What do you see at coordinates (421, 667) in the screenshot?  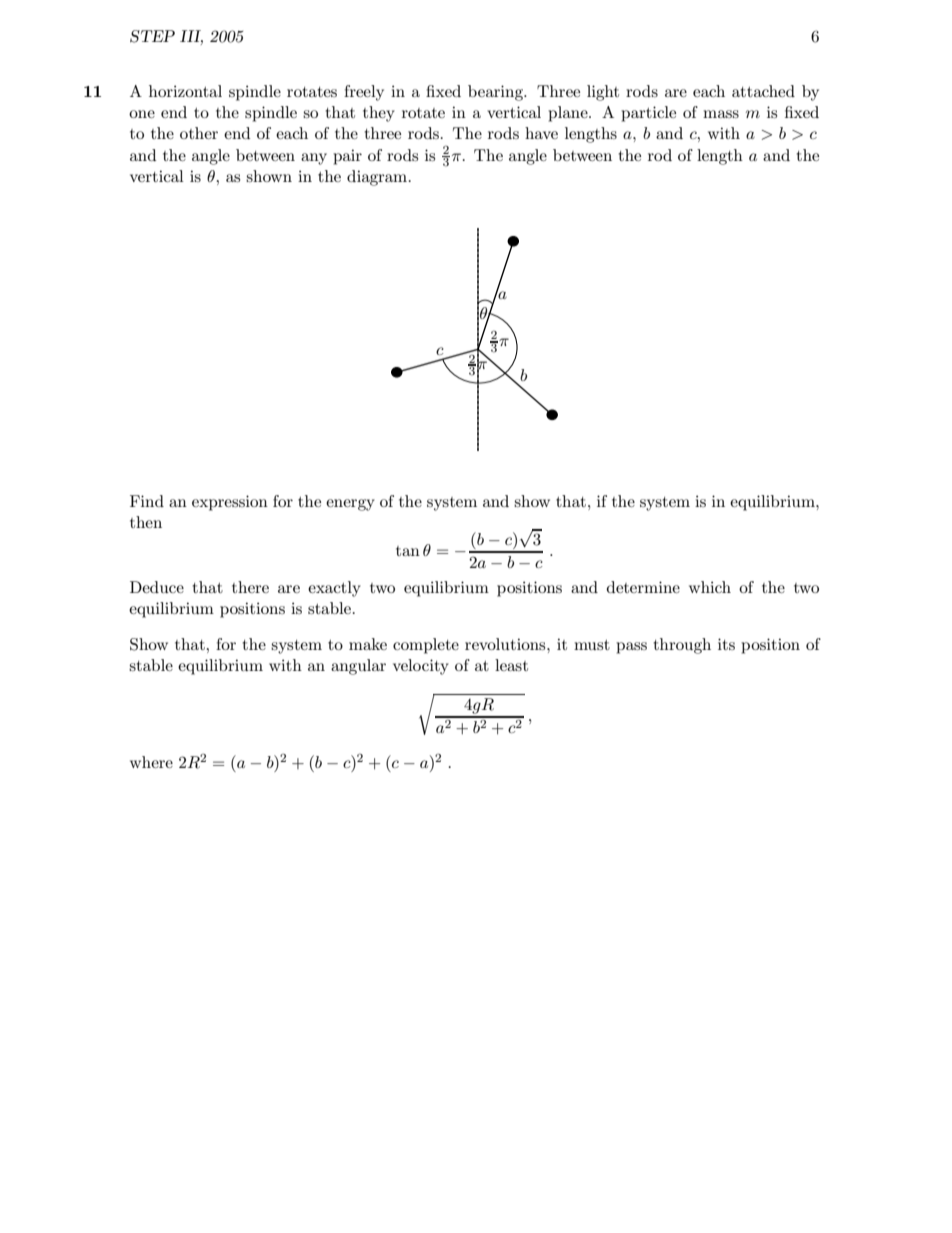 I see `velocity` at bounding box center [421, 667].
